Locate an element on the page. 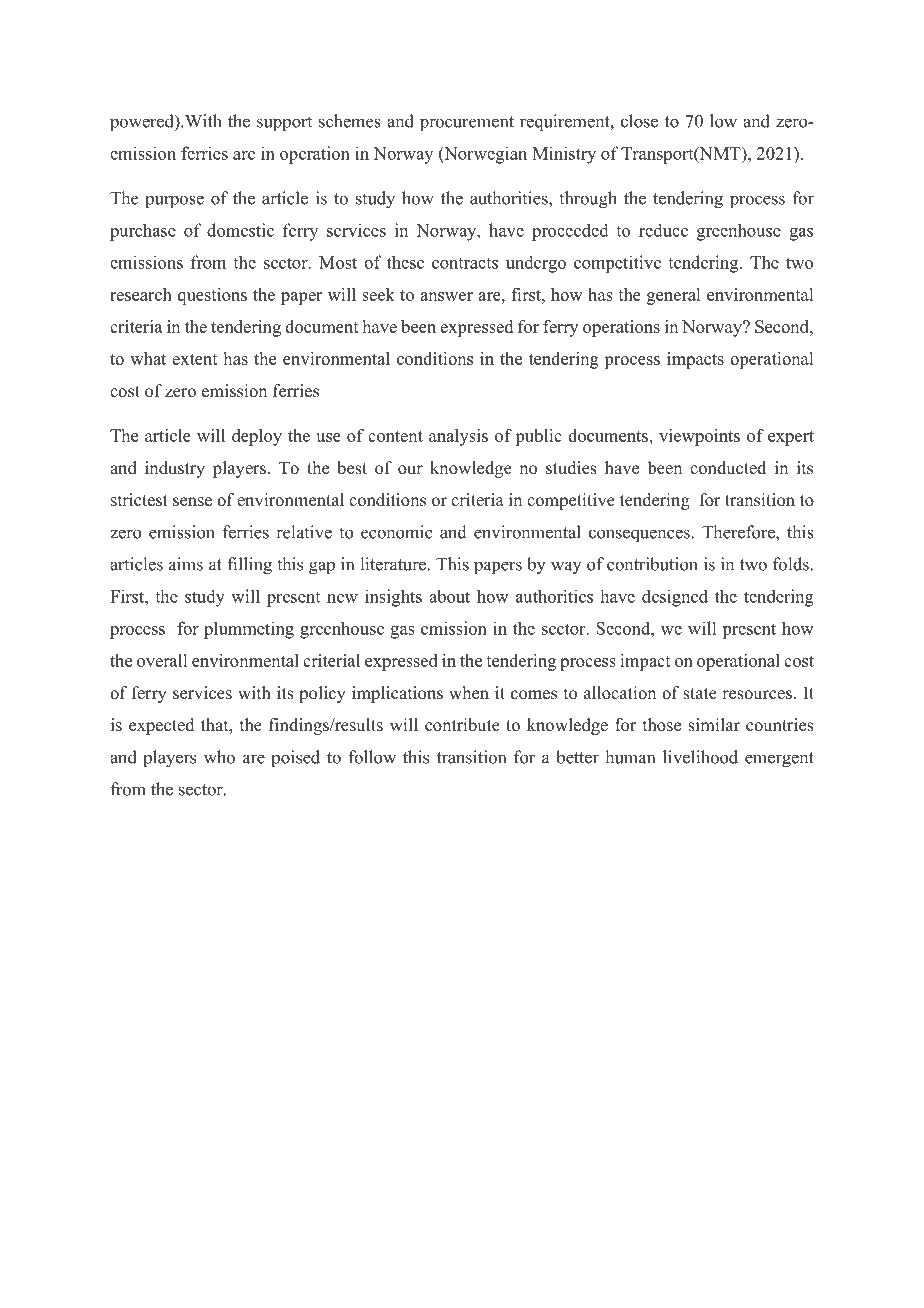  support is located at coordinates (284, 123).
